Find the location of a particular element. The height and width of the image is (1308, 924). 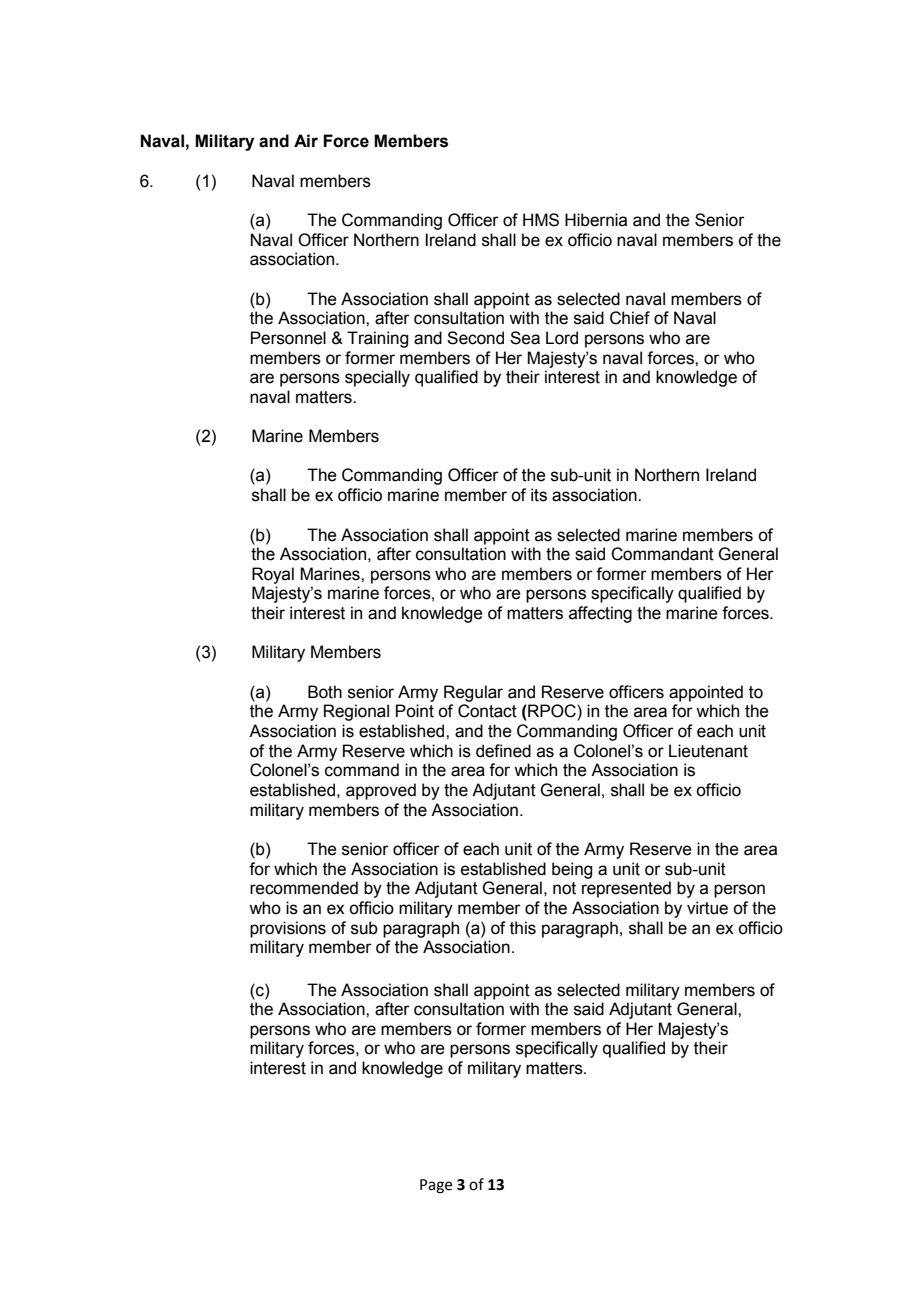

Both is located at coordinates (325, 692).
